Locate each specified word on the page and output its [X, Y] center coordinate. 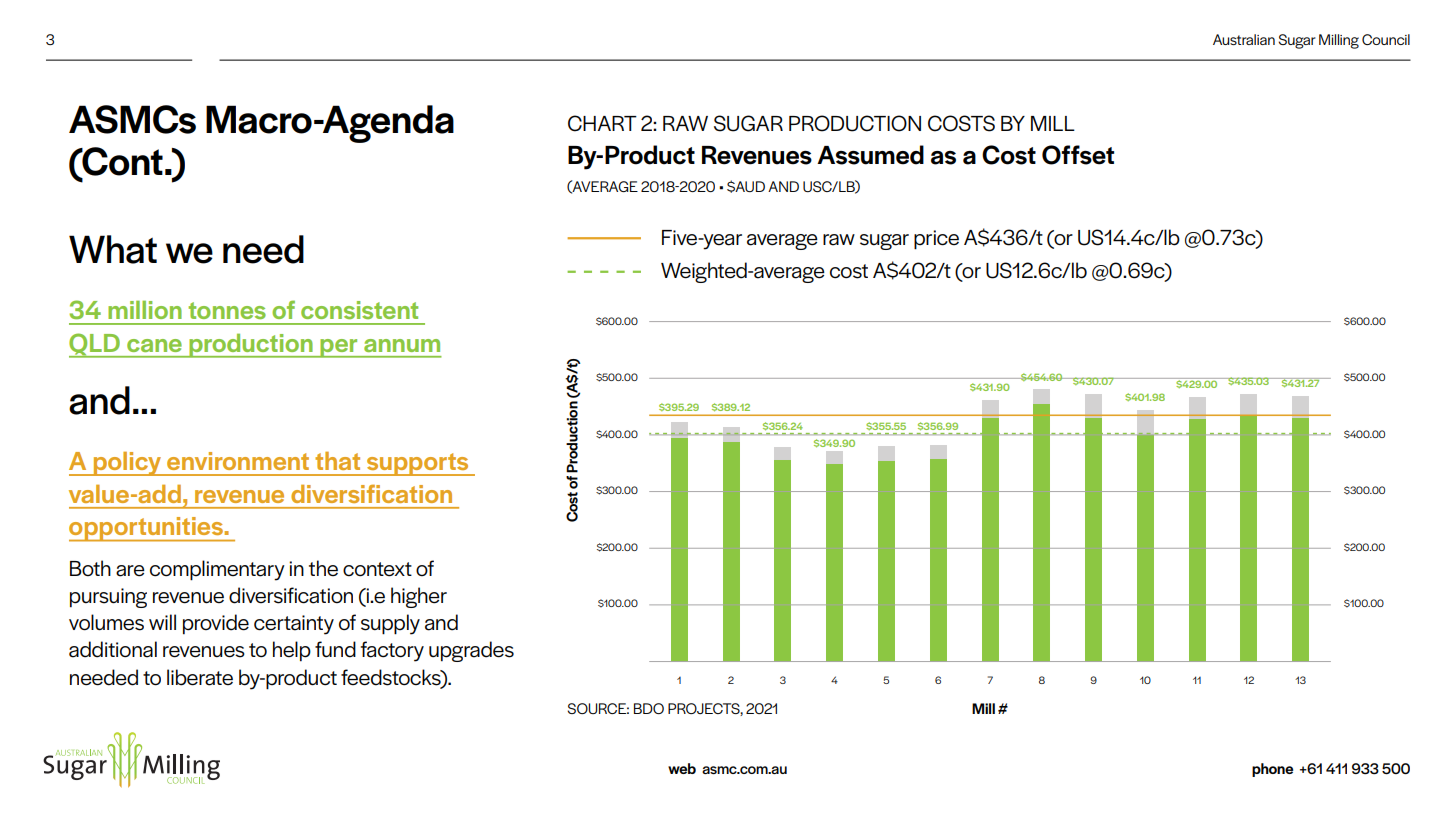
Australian [1244, 39]
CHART [602, 123]
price [936, 240]
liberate [200, 677]
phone [1272, 770]
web [682, 768]
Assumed [870, 155]
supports [418, 464]
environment [238, 461]
